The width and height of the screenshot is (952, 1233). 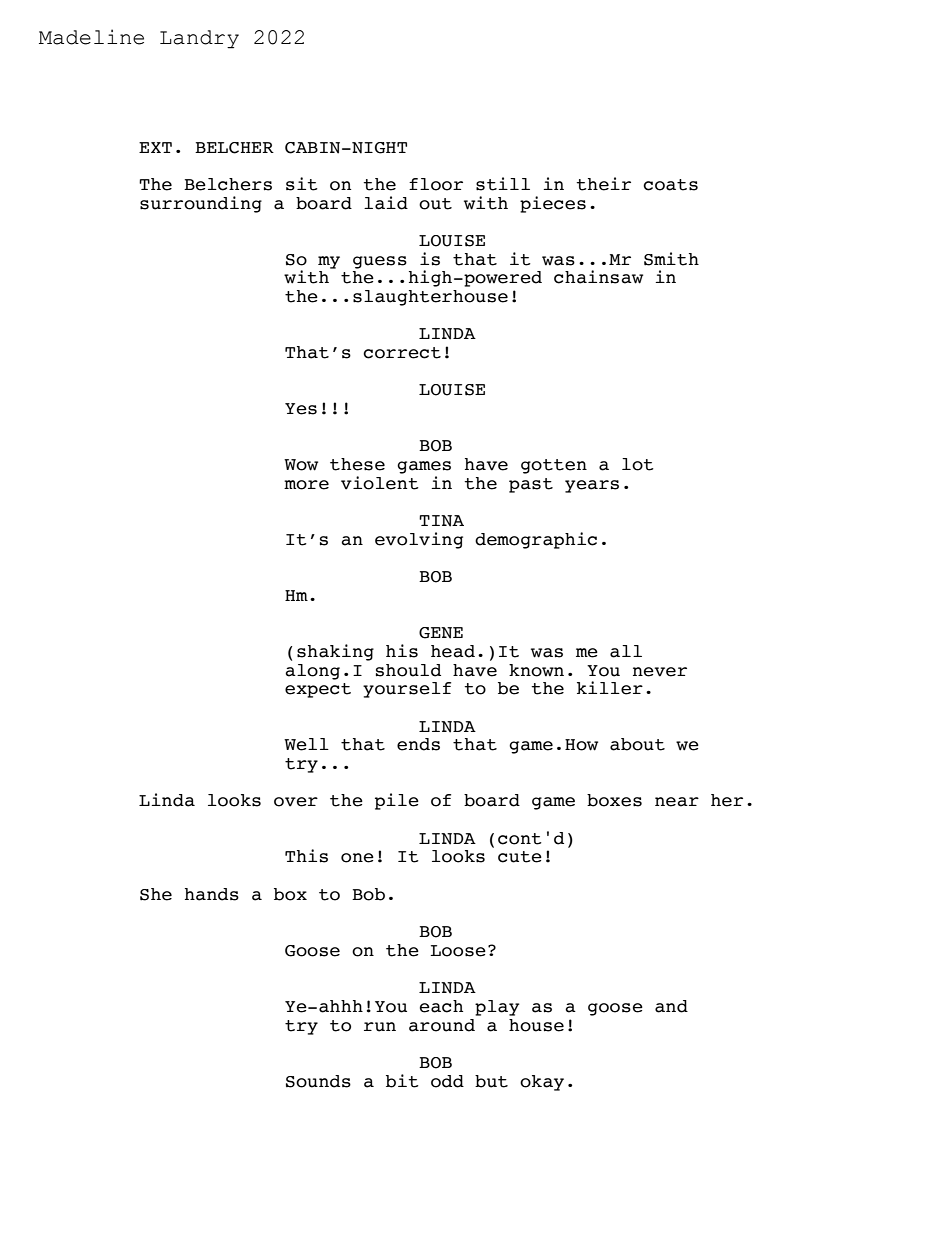 I want to click on run, so click(x=380, y=1027).
